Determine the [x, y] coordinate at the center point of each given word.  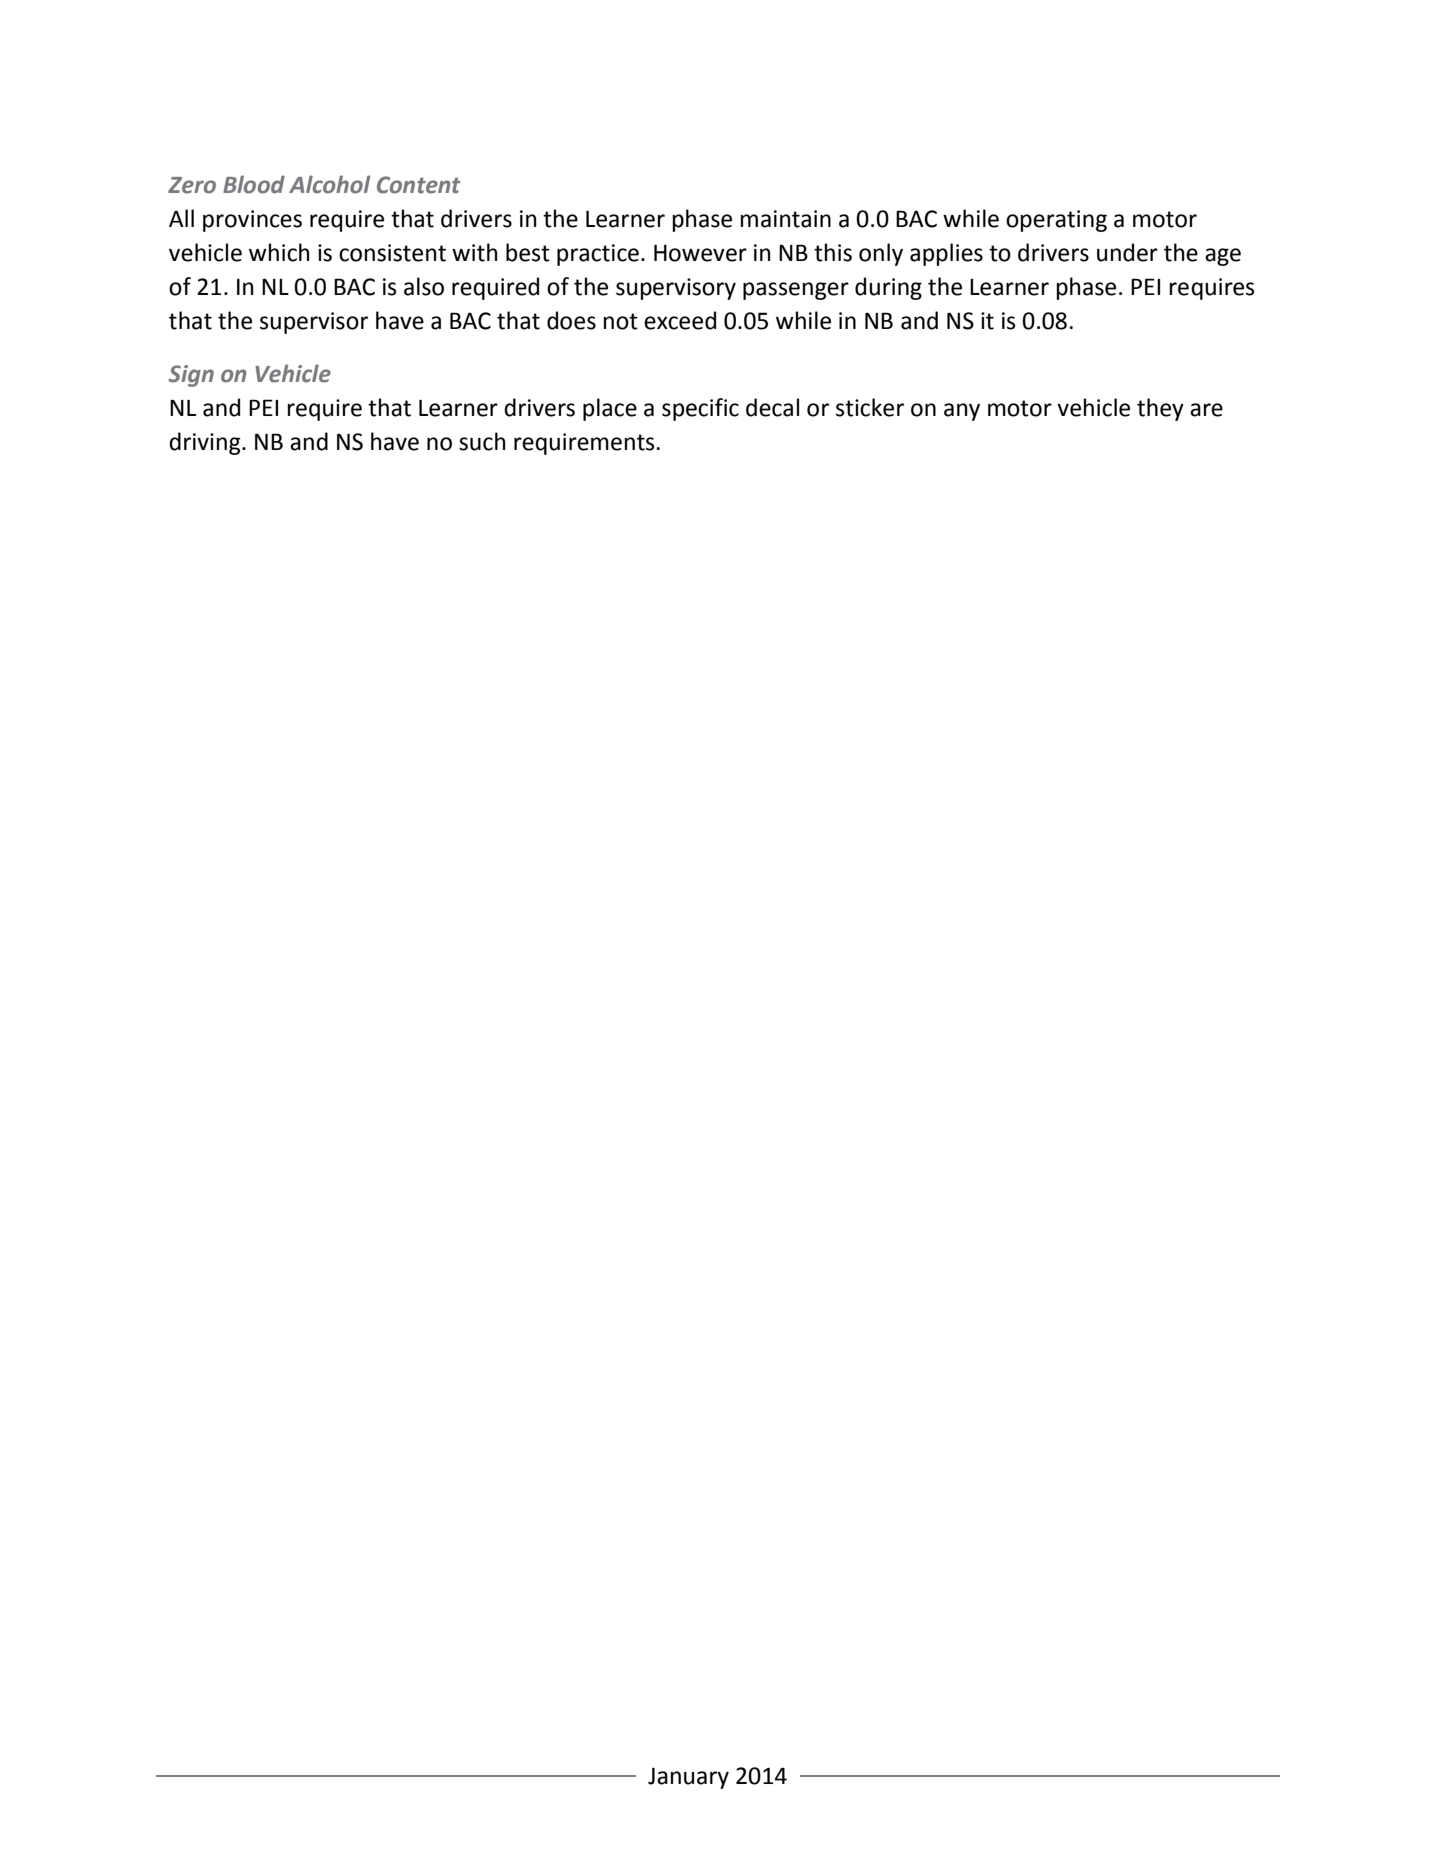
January [688, 1778]
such [482, 441]
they [1160, 409]
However [700, 253]
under [1127, 252]
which [279, 252]
